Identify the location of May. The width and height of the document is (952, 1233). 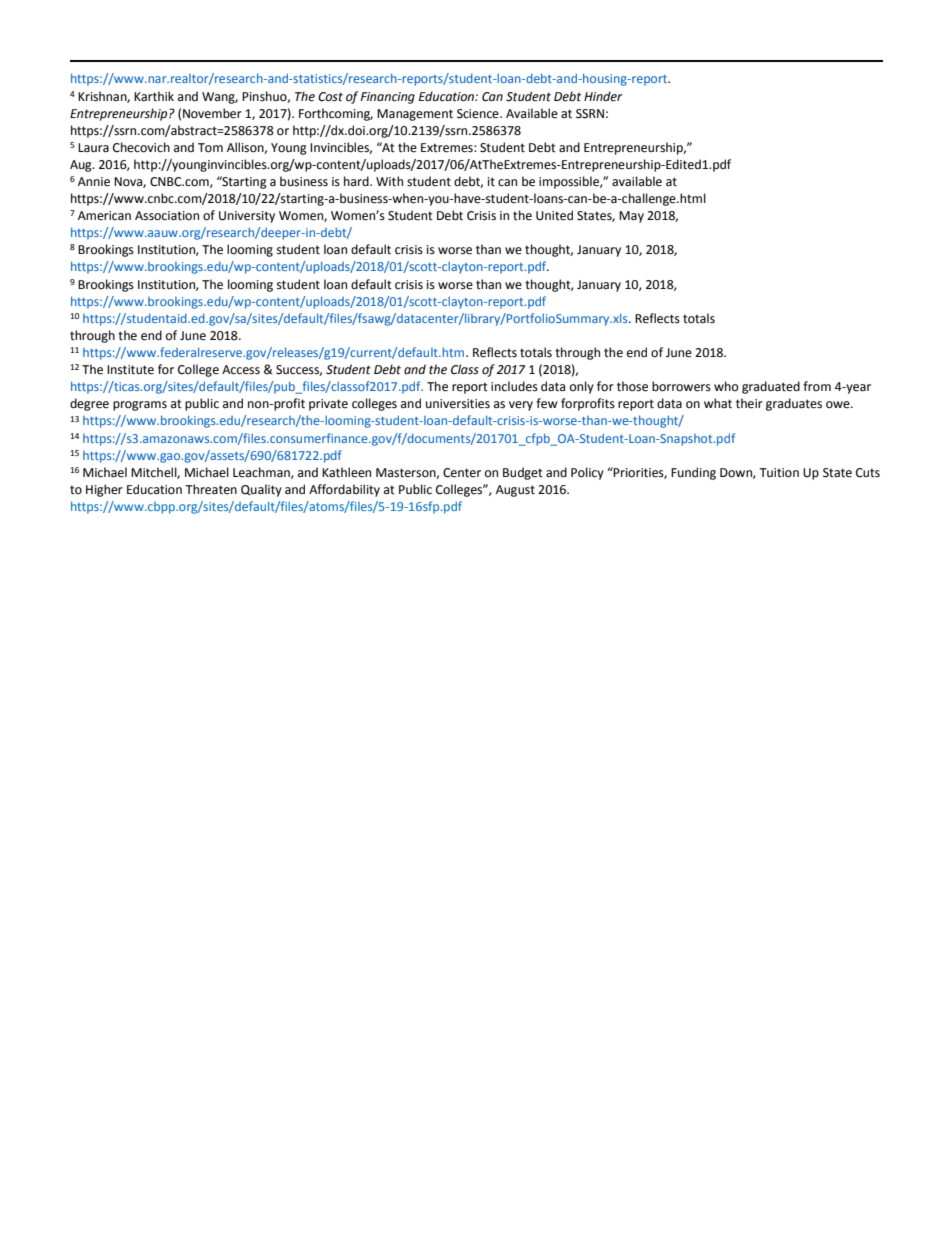
(631, 217).
